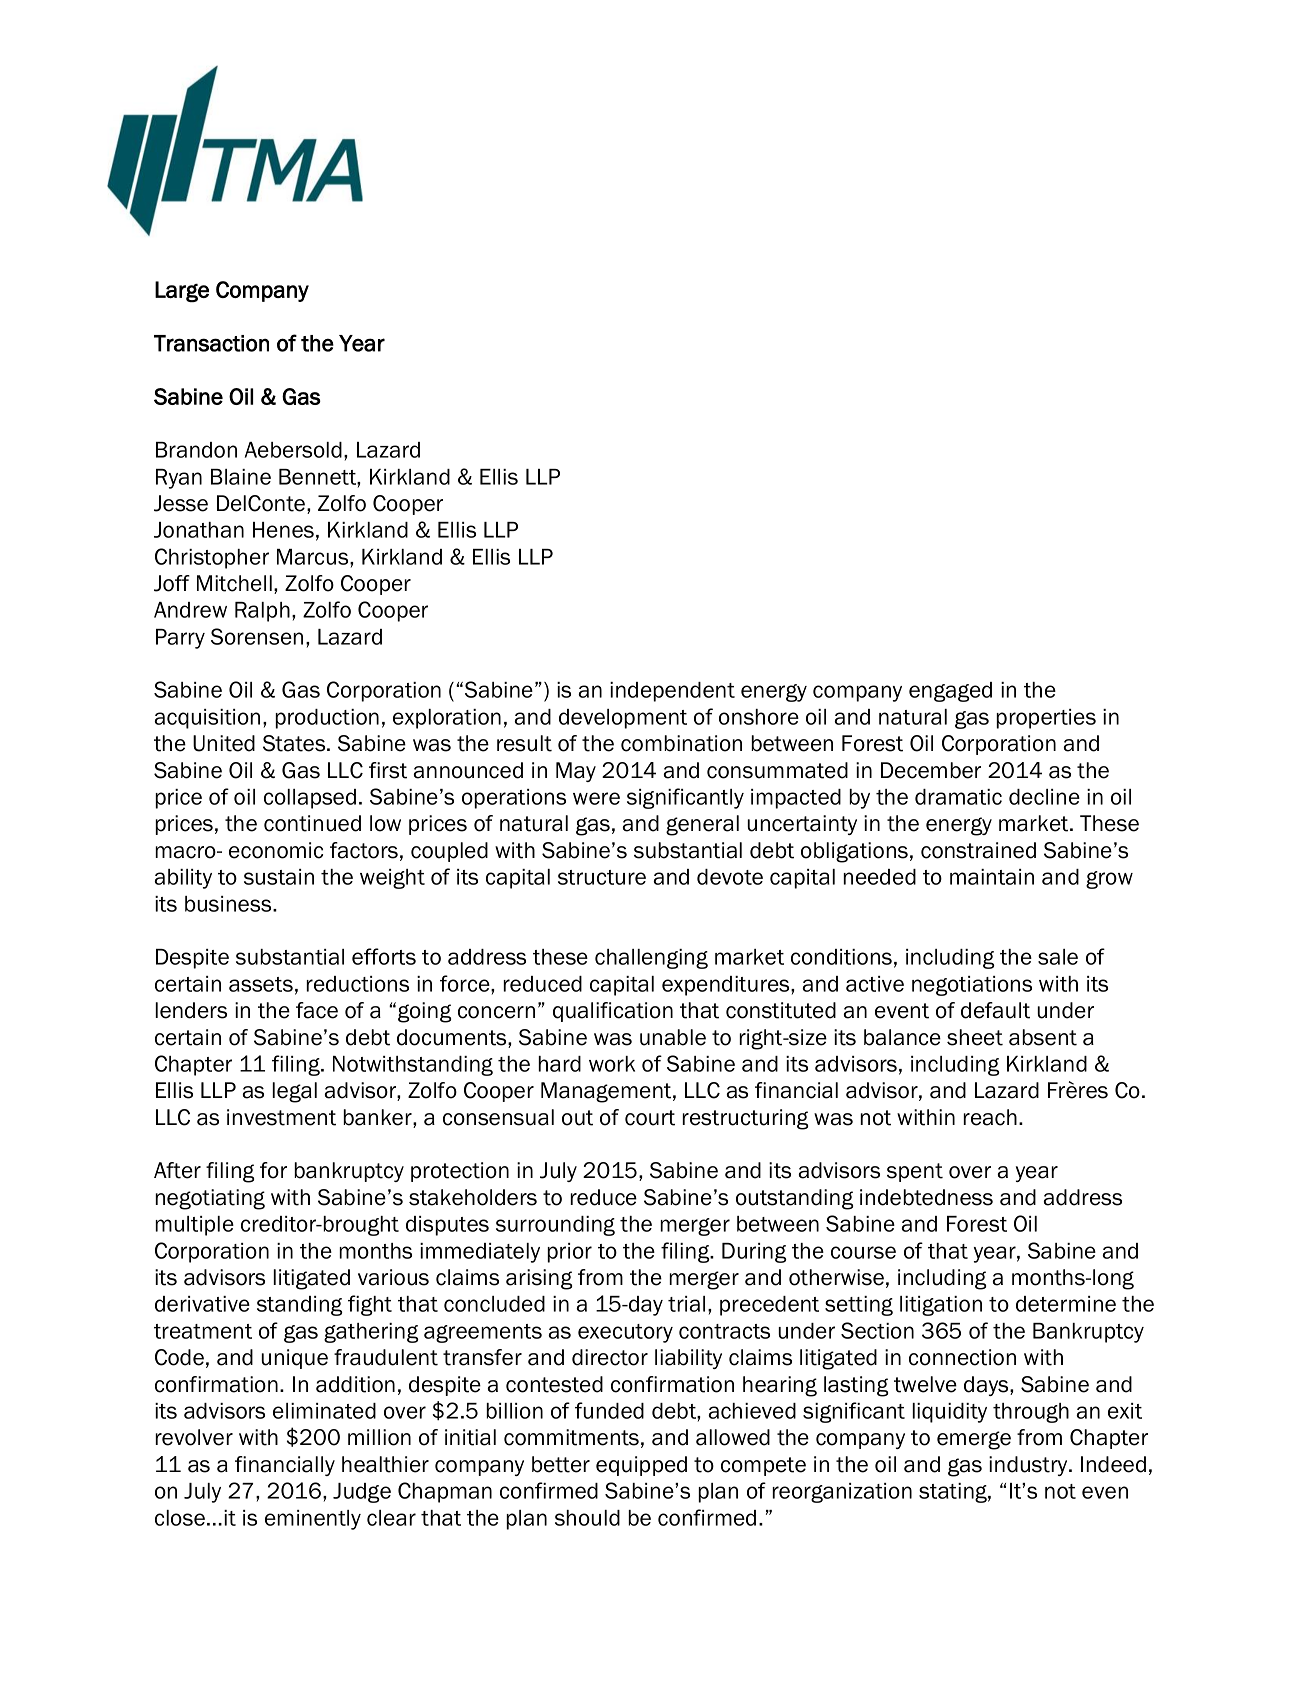 The height and width of the document is (1695, 1310). I want to click on multiple, so click(194, 1226).
